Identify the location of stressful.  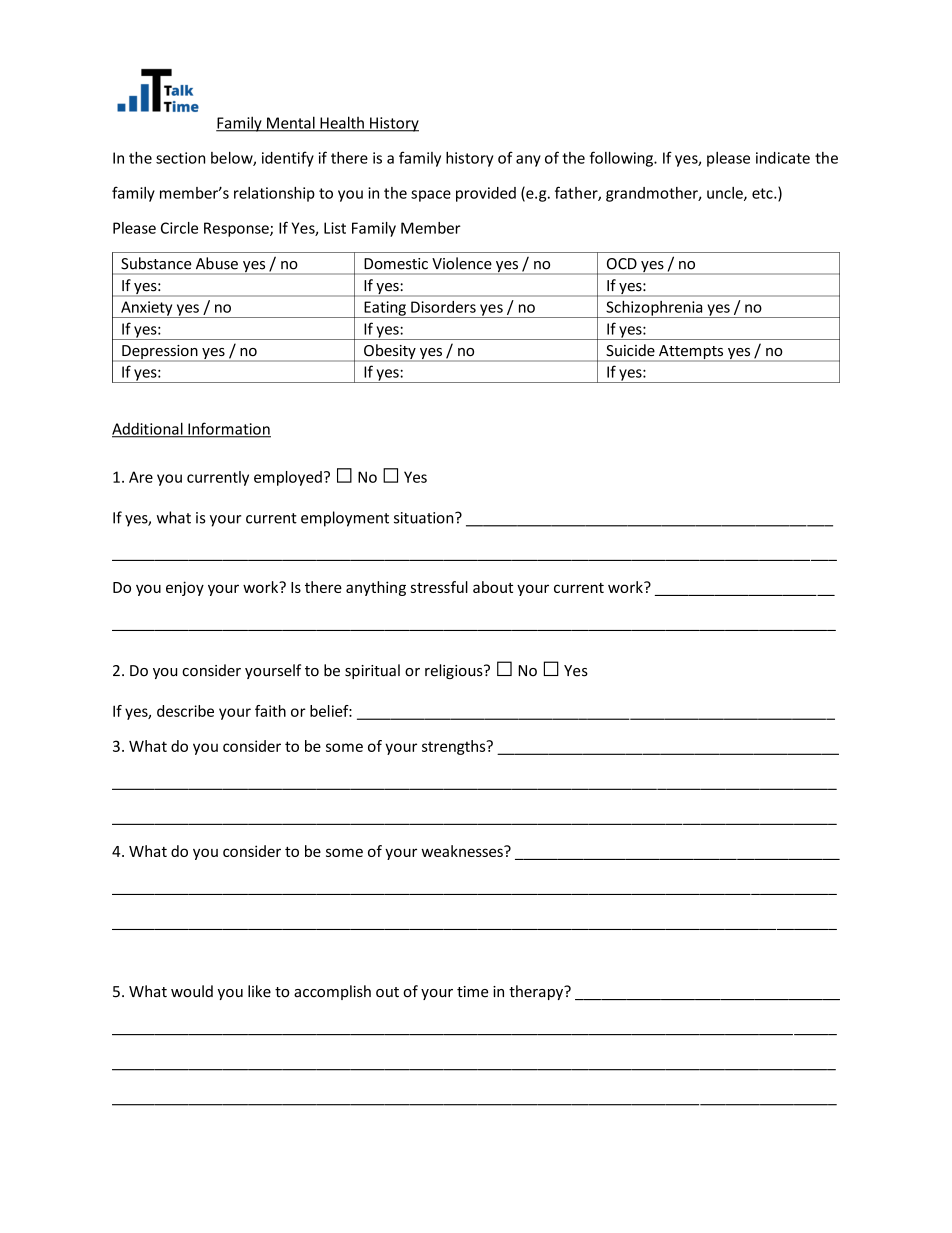
(439, 587).
